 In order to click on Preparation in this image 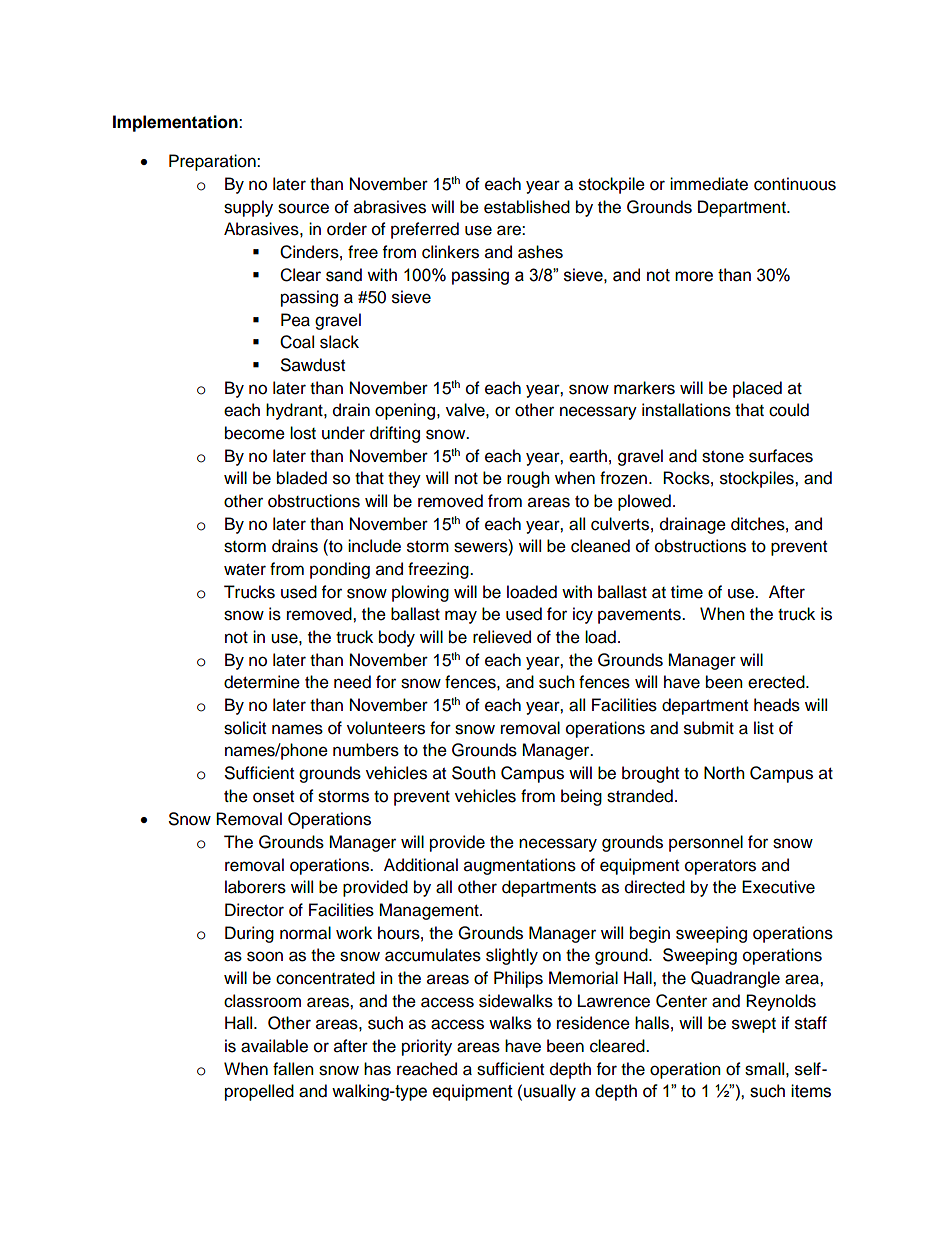, I will do `click(213, 162)`.
